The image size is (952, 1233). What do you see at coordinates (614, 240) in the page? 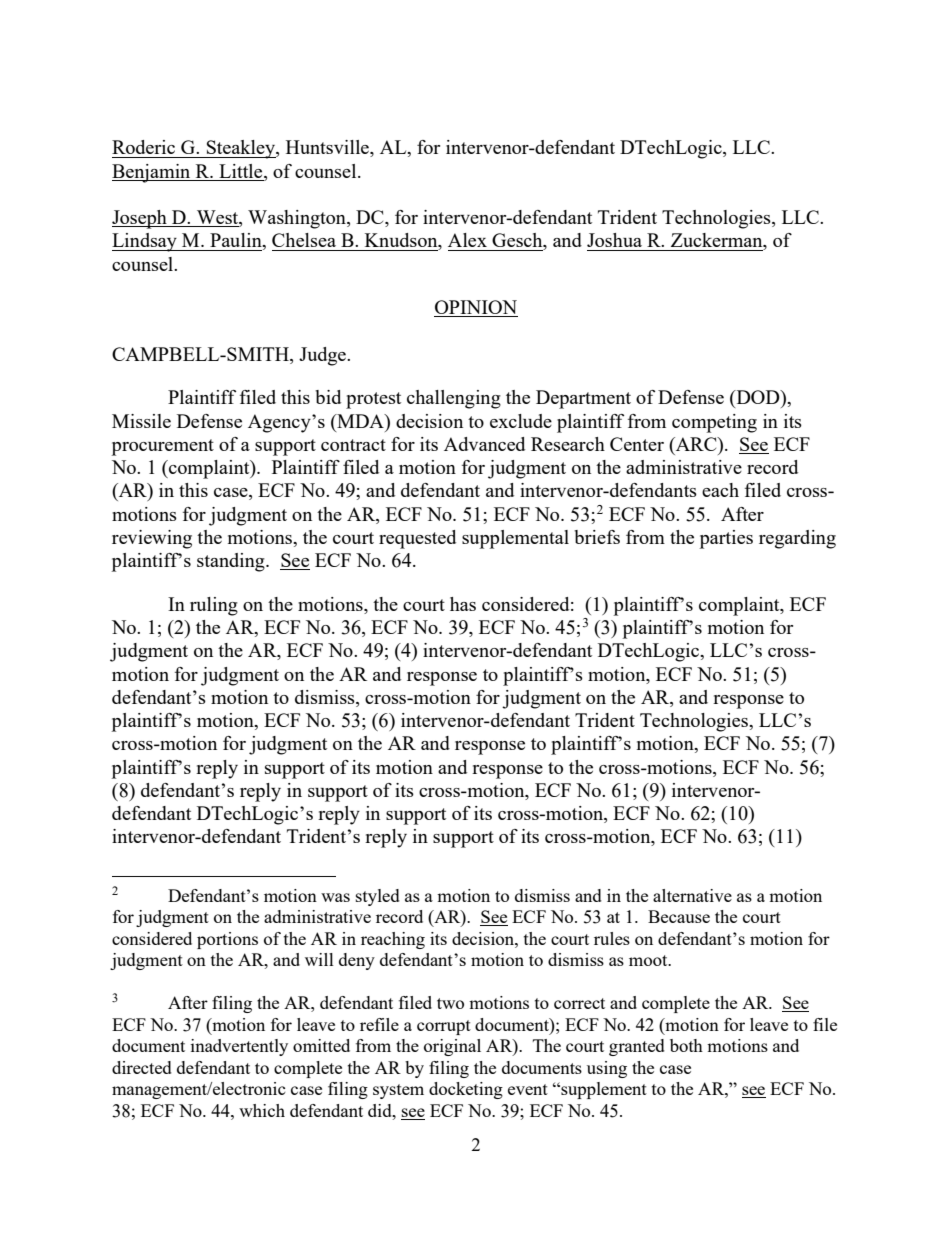
I see `Joshua` at bounding box center [614, 240].
